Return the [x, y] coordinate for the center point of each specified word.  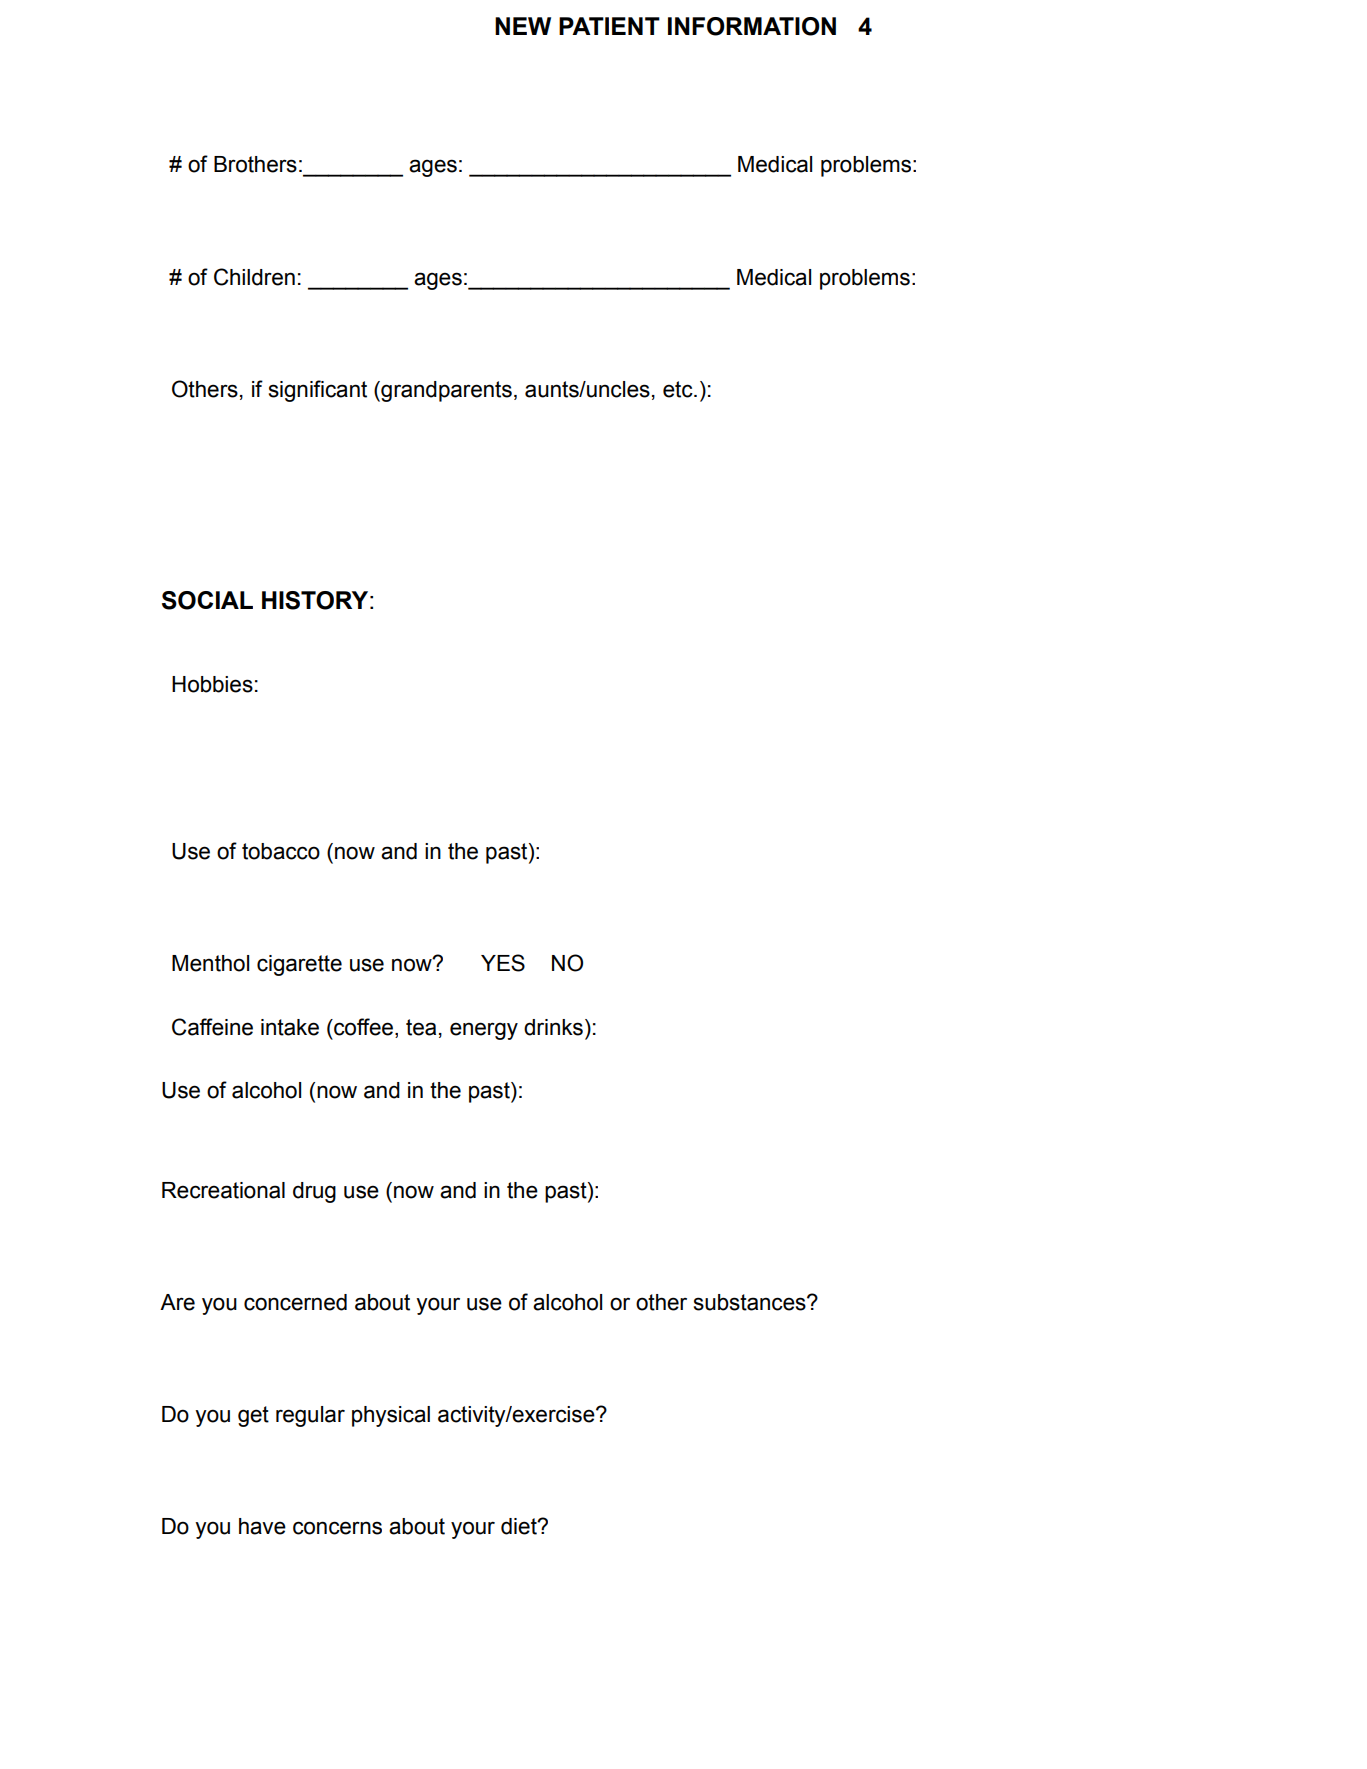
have [262, 1526]
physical [391, 1416]
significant [318, 391]
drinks [553, 1027]
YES [503, 963]
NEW [523, 26]
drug [314, 1192]
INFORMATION [752, 26]
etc [679, 389]
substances [751, 1302]
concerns [337, 1528]
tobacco [281, 851]
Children [254, 277]
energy [484, 1031]
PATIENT [609, 26]
